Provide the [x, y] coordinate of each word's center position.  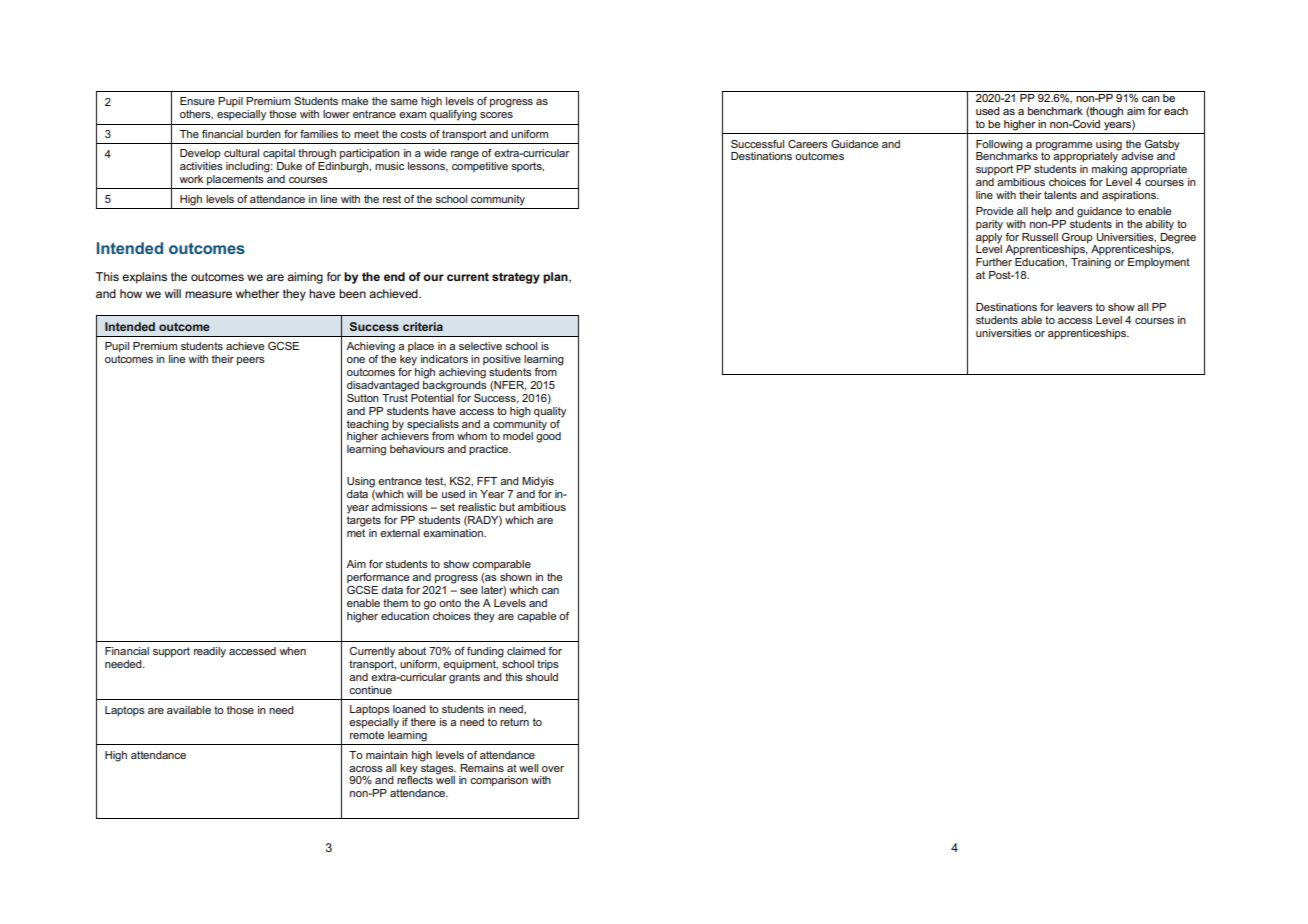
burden [264, 134]
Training [1091, 263]
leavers [1075, 307]
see [469, 591]
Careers [808, 144]
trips [548, 665]
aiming [305, 278]
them [395, 603]
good [548, 436]
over [553, 769]
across [366, 769]
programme [1064, 146]
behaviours [417, 449]
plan [556, 278]
